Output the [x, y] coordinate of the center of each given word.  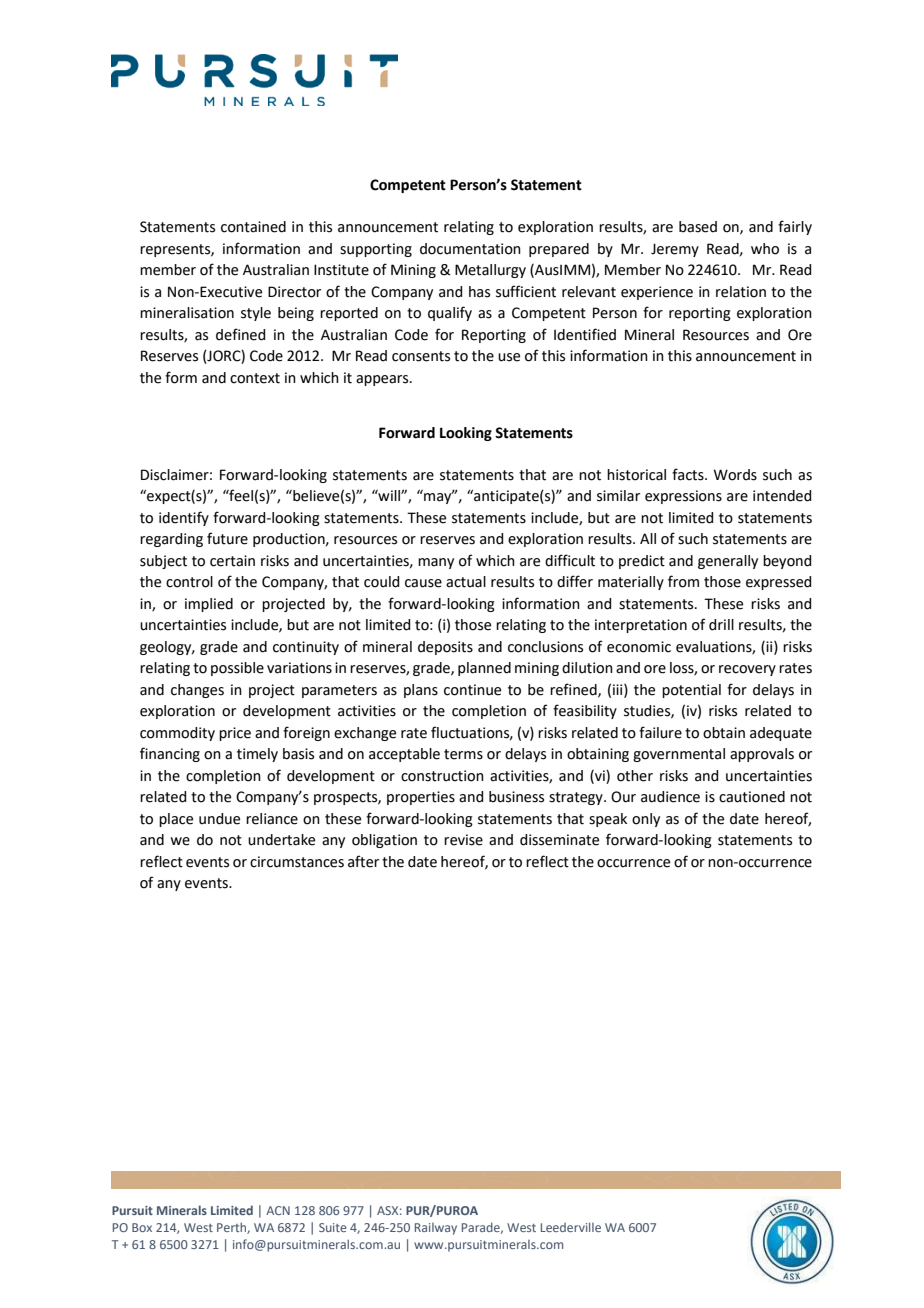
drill [721, 625]
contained [253, 227]
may [438, 497]
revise [463, 840]
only [646, 820]
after [363, 861]
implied [209, 605]
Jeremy [675, 250]
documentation [470, 249]
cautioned [752, 797]
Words [735, 475]
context [255, 378]
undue [219, 819]
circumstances [297, 862]
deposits [445, 648]
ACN [278, 1210]
